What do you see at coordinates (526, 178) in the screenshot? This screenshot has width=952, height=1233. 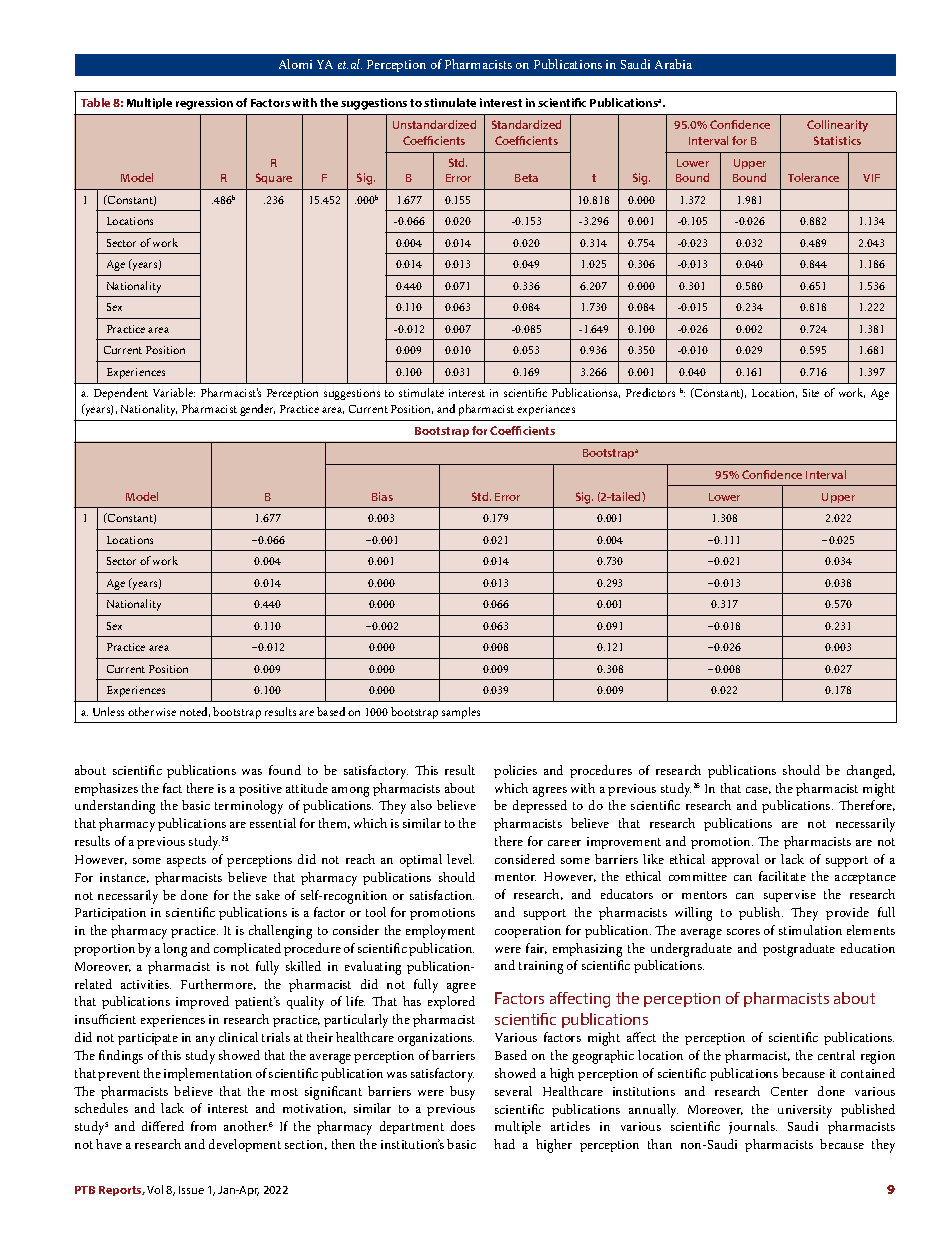 I see `Beta` at bounding box center [526, 178].
